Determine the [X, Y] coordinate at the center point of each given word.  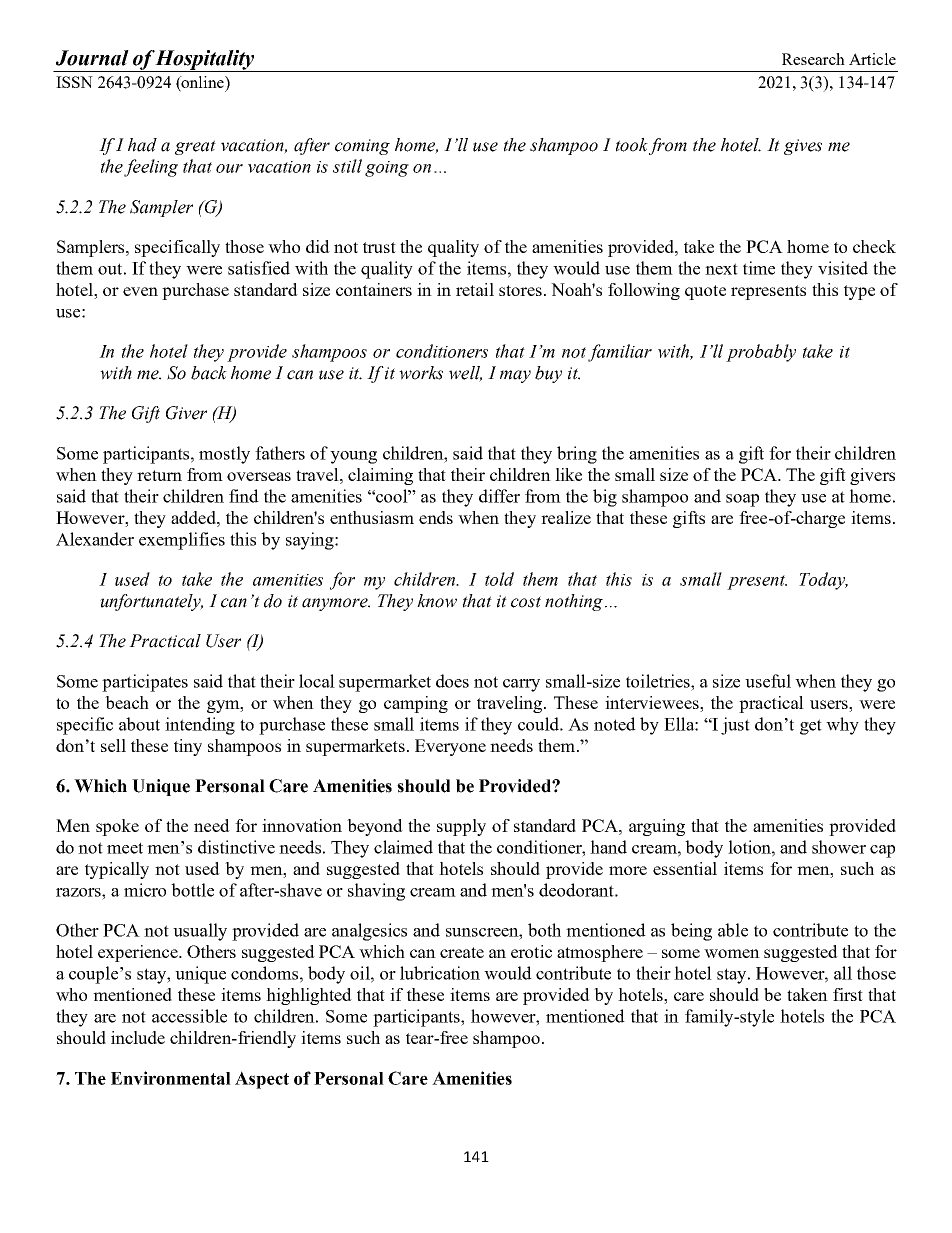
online [203, 83]
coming [362, 147]
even [140, 291]
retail [475, 289]
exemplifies [182, 541]
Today [823, 581]
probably [761, 353]
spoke [117, 827]
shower [839, 847]
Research [813, 59]
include [138, 1037]
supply [461, 827]
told [499, 579]
